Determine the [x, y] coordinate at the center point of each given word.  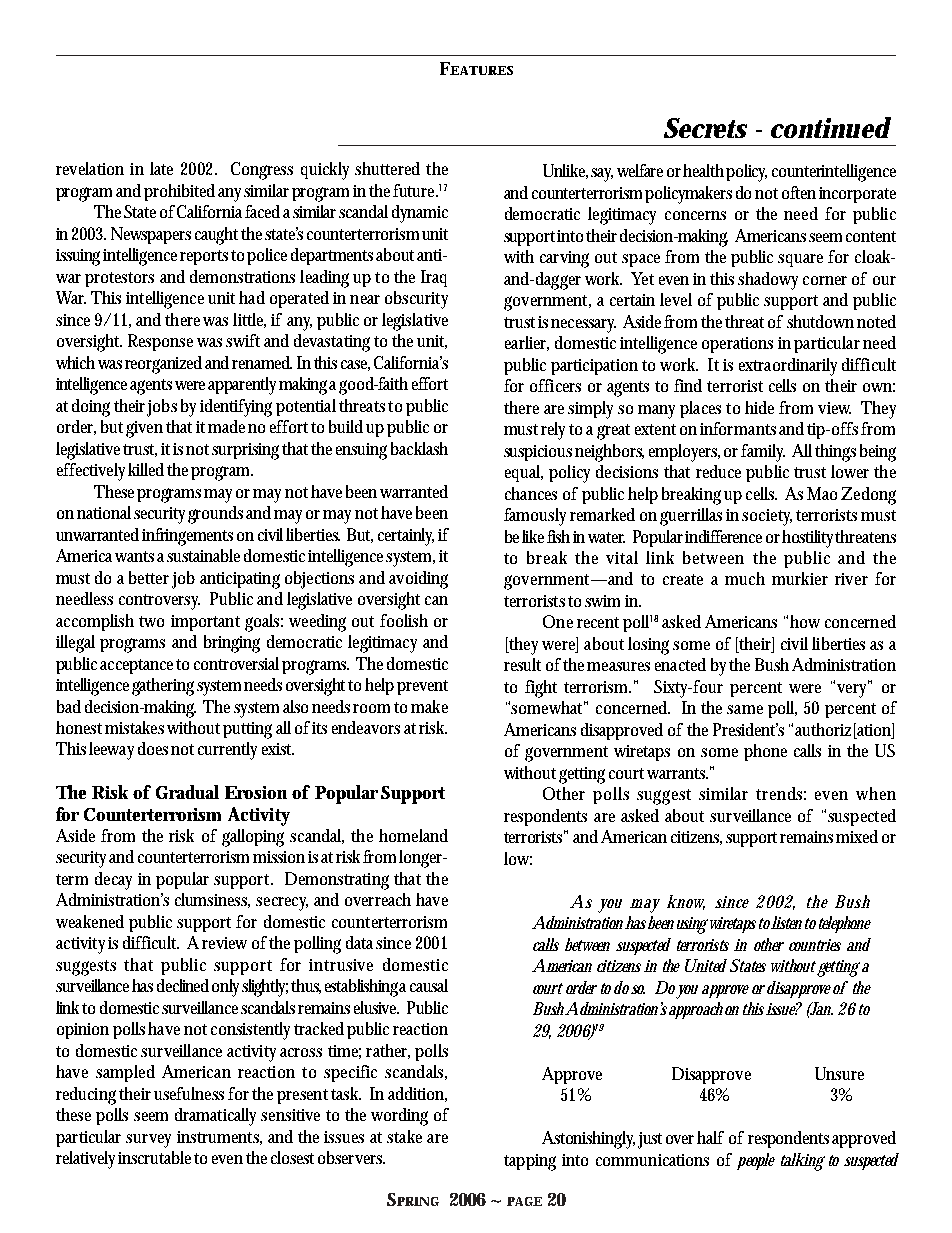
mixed [857, 836]
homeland [413, 835]
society [767, 517]
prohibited [179, 192]
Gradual [187, 792]
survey [148, 1141]
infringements [187, 537]
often [799, 192]
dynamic [420, 214]
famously [535, 517]
